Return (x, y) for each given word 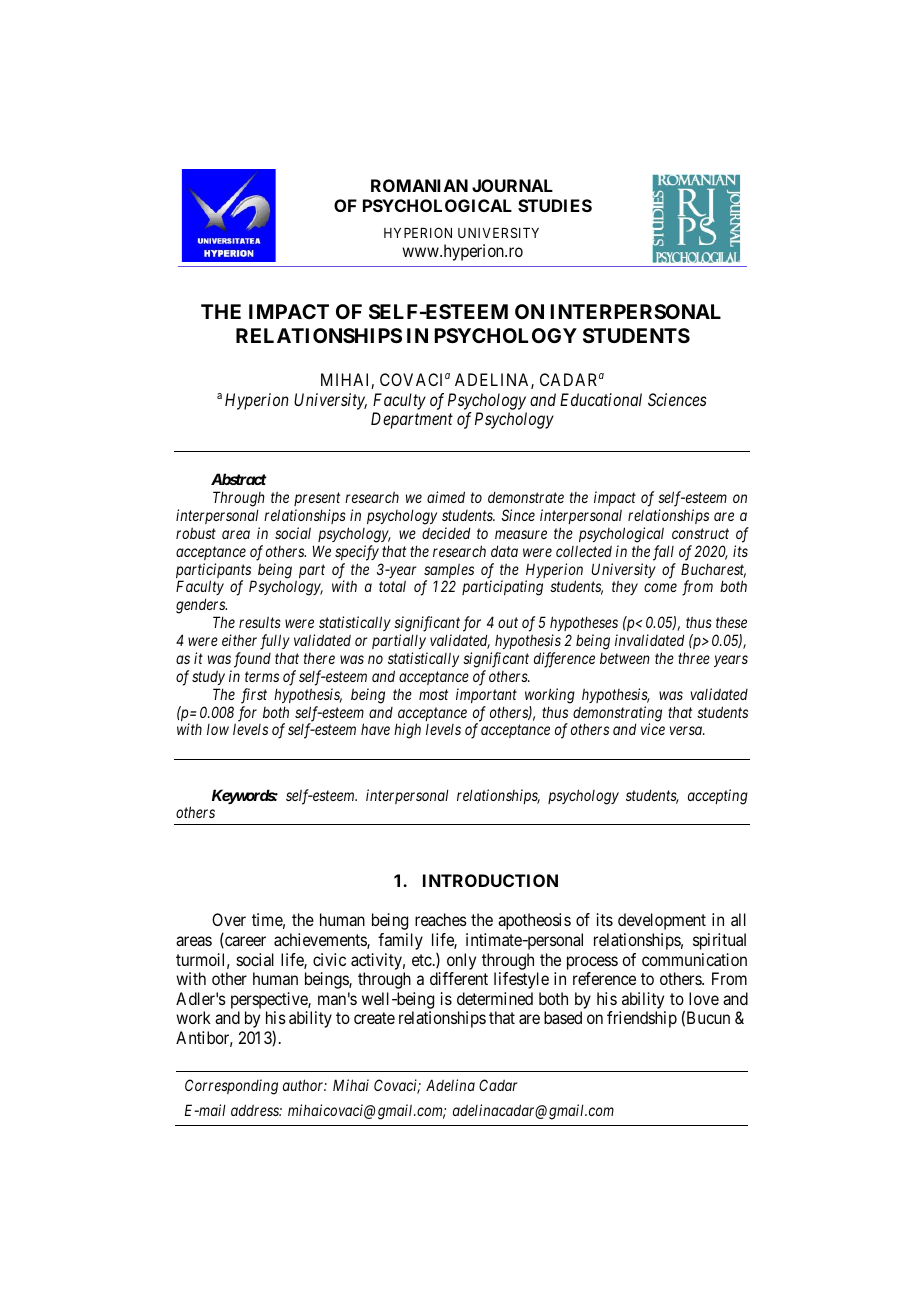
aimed (446, 497)
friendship (642, 1019)
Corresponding (231, 1087)
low (218, 729)
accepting (718, 797)
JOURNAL (512, 185)
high (407, 731)
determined (495, 998)
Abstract (239, 479)
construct (700, 533)
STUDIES (555, 205)
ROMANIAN (419, 185)
